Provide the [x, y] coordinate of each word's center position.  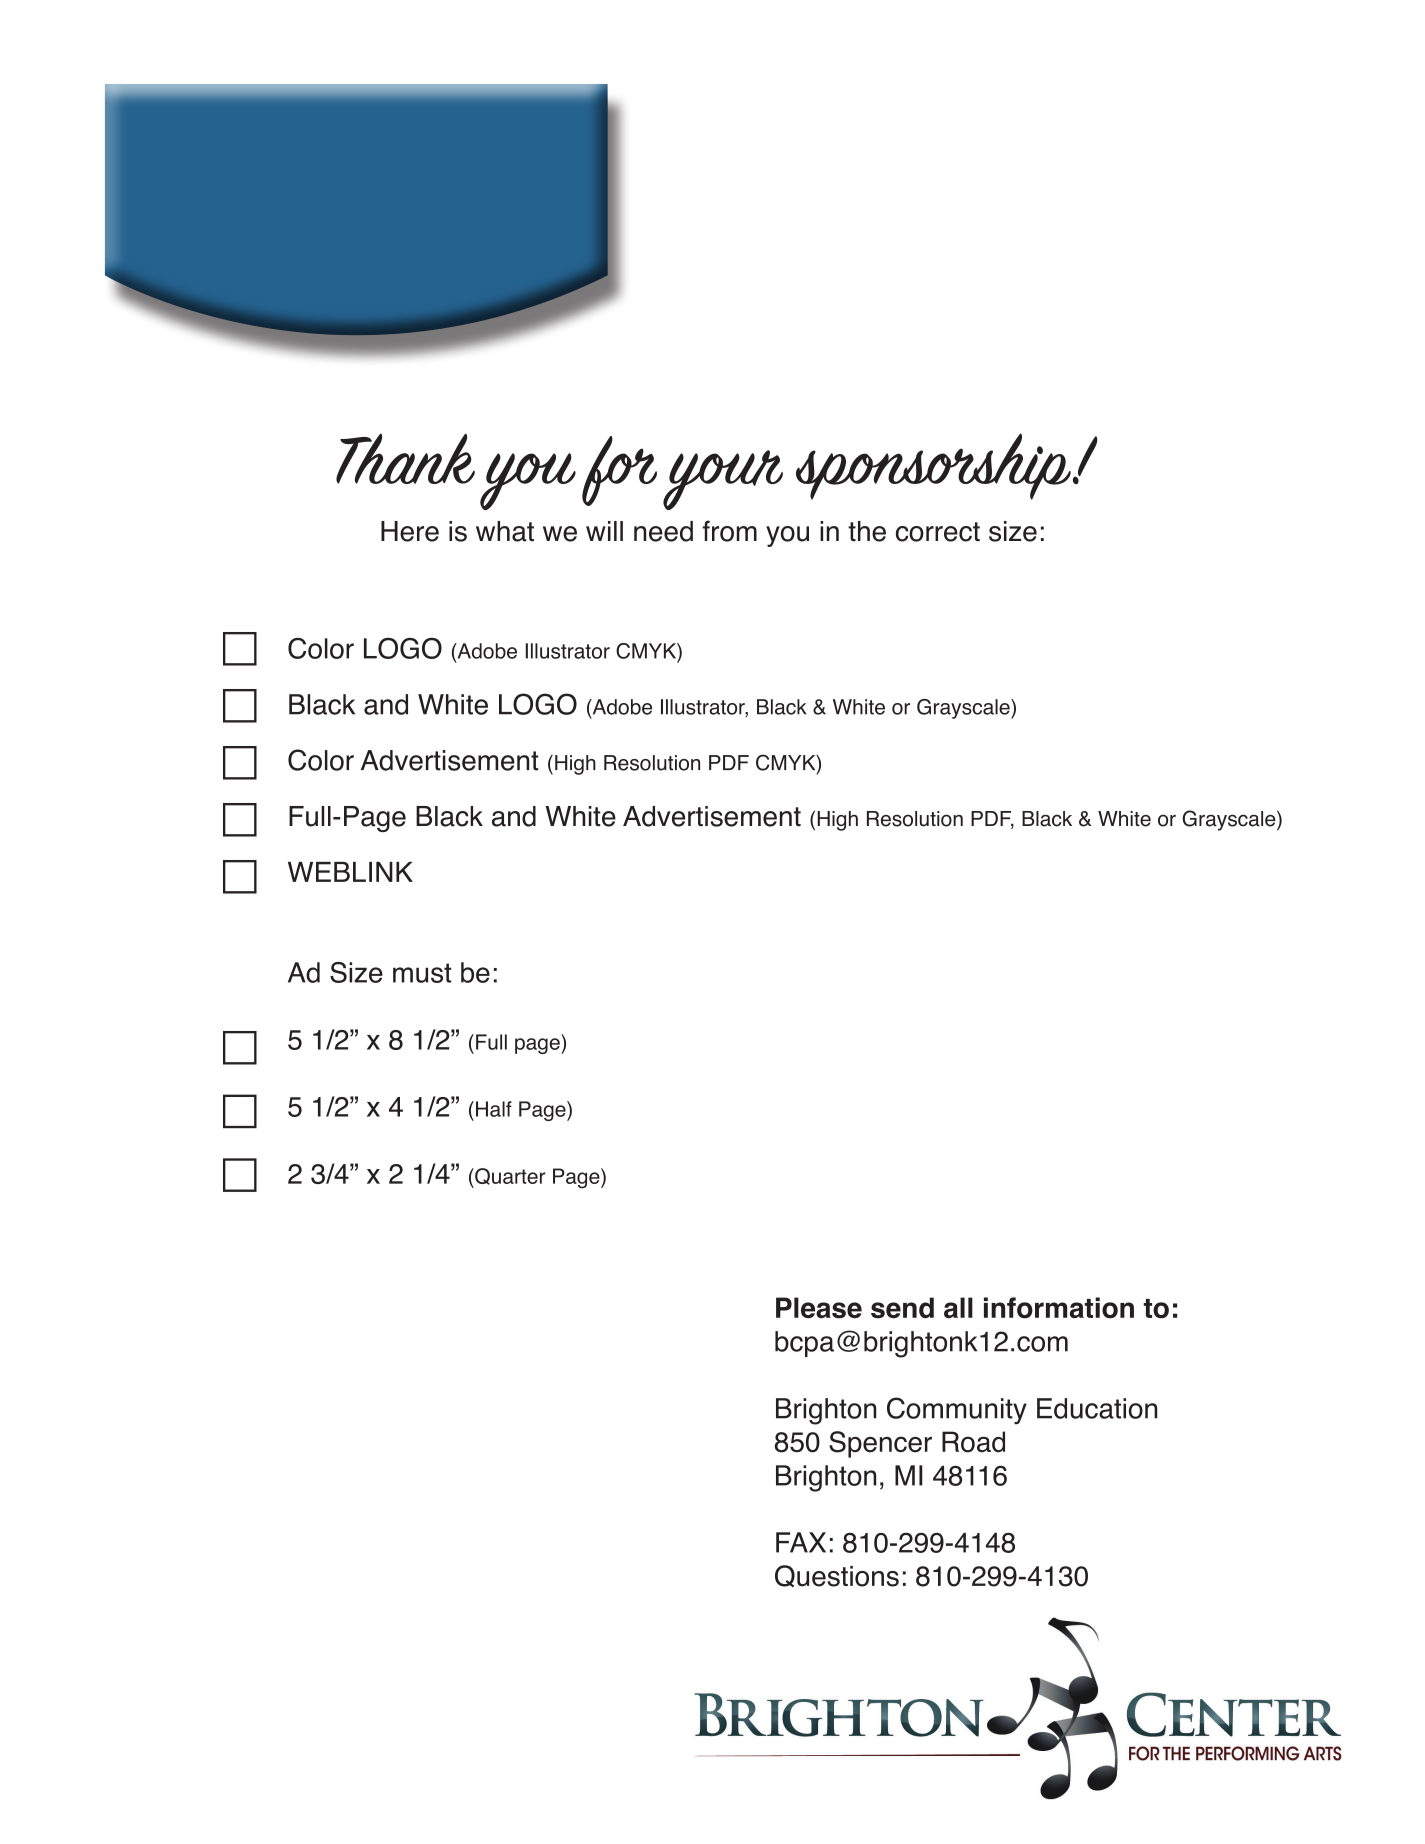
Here [410, 531]
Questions [837, 1576]
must [422, 973]
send [902, 1308]
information [1059, 1308]
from [729, 531]
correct [938, 532]
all [958, 1307]
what [505, 531]
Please [819, 1308]
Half [494, 1109]
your [723, 480]
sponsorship [933, 466]
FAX [801, 1542]
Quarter [509, 1176]
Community [957, 1410]
